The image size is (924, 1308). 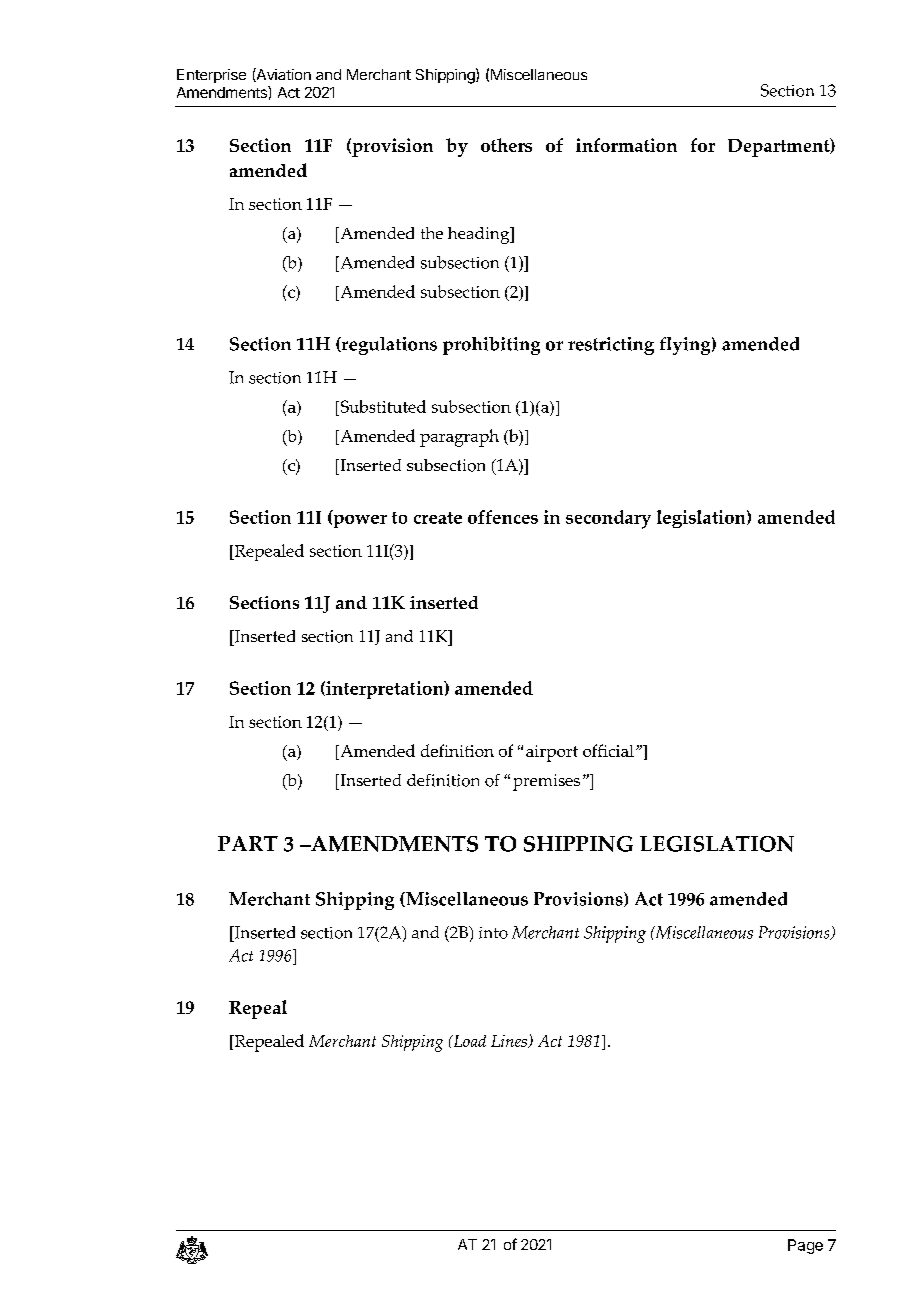 What do you see at coordinates (608, 750) in the page?
I see `official` at bounding box center [608, 750].
